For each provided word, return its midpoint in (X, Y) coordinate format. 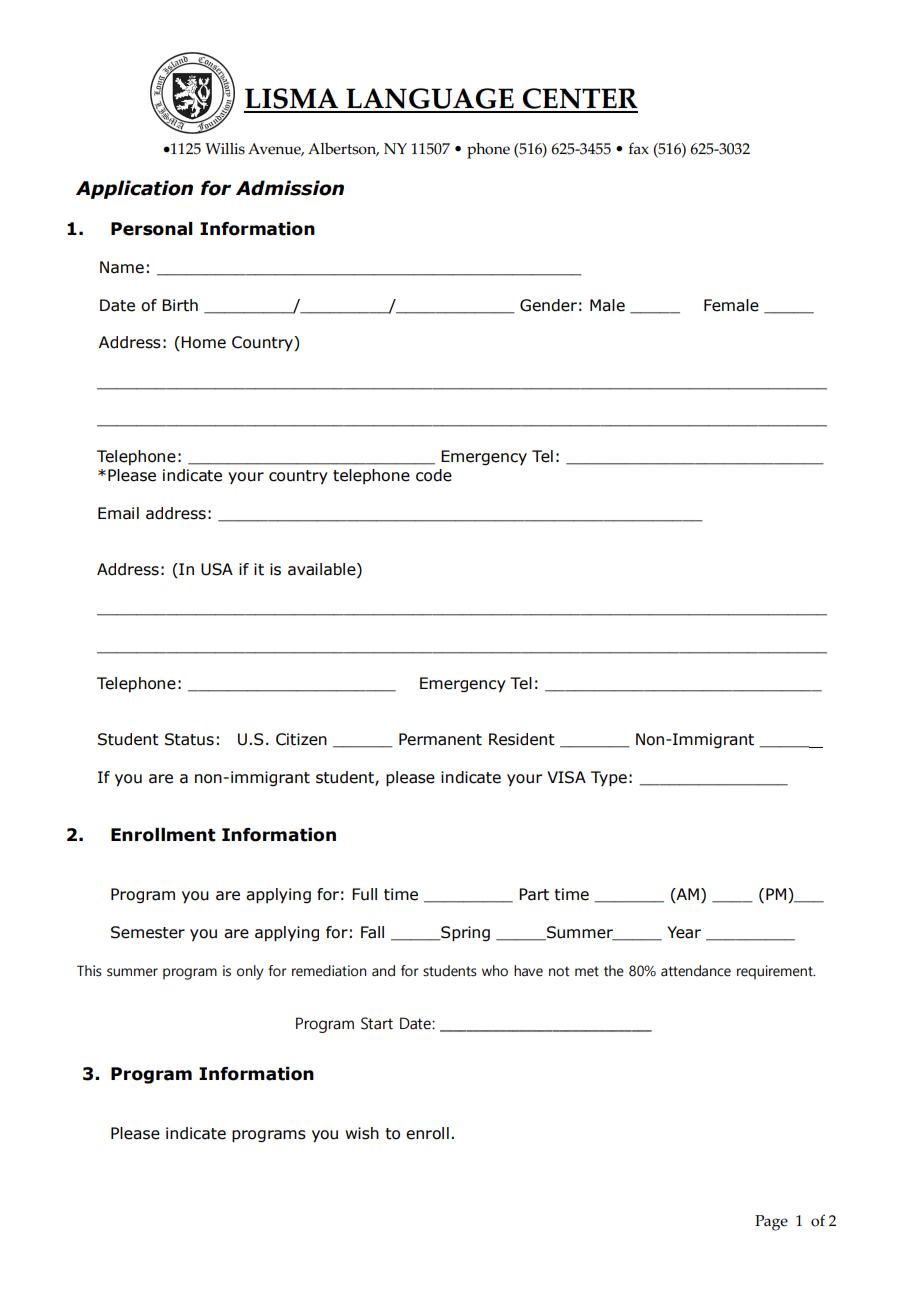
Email (118, 513)
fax (639, 148)
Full (364, 894)
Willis (225, 149)
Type (609, 779)
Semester (148, 932)
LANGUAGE (430, 100)
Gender (548, 305)
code (434, 475)
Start (377, 1023)
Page (771, 1223)
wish (362, 1133)
